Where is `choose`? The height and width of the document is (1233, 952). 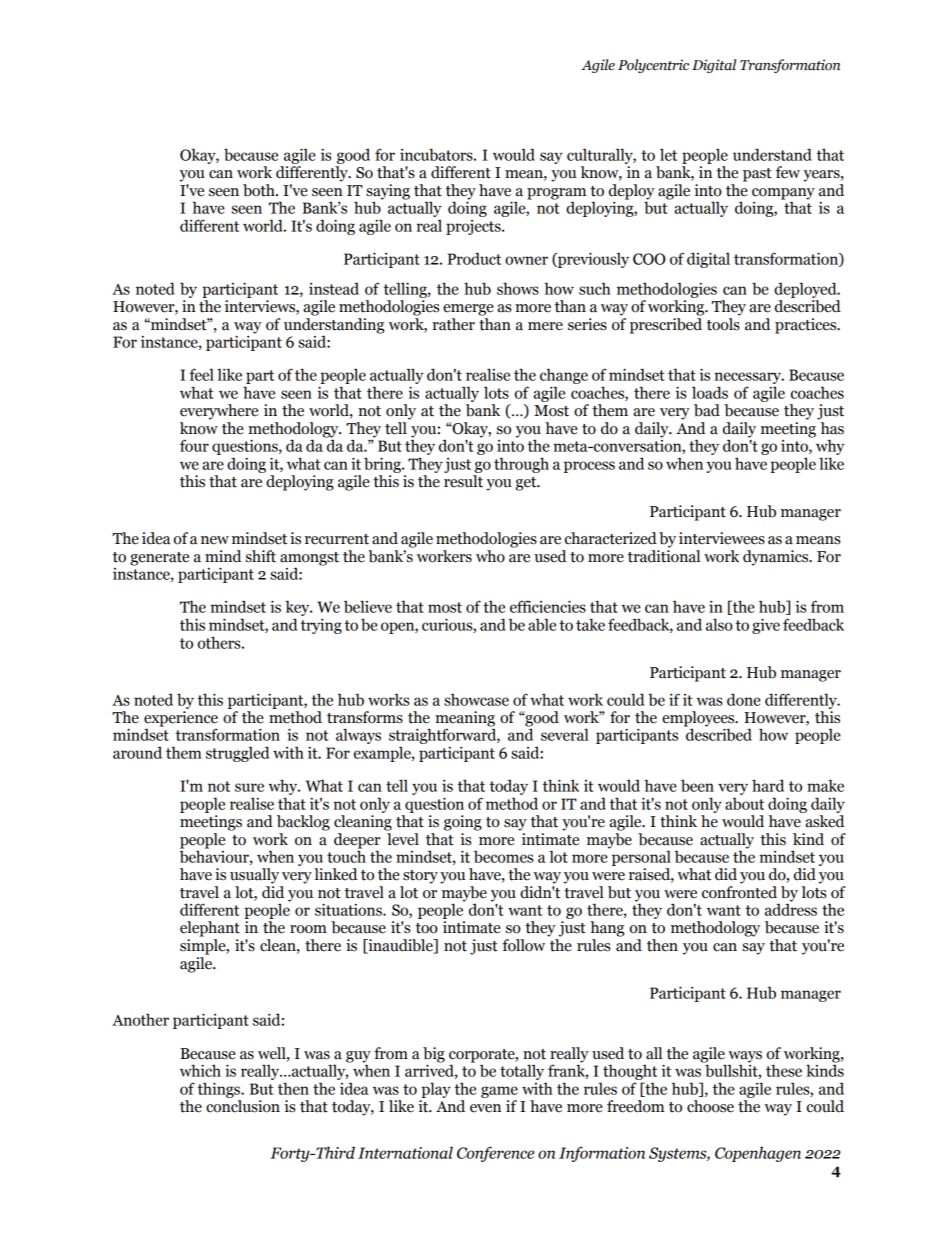 choose is located at coordinates (710, 1106).
